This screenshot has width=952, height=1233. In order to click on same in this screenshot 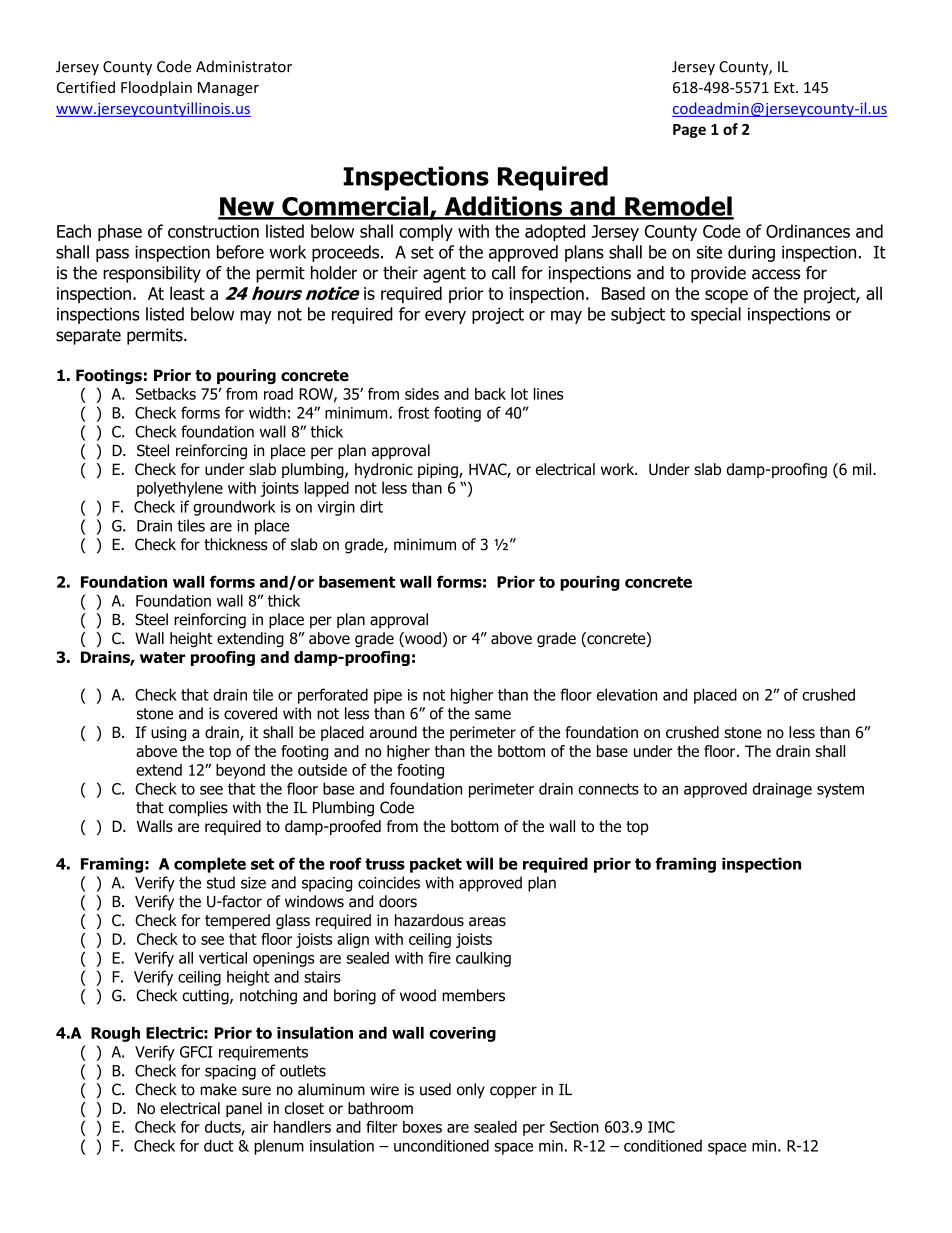, I will do `click(493, 715)`.
